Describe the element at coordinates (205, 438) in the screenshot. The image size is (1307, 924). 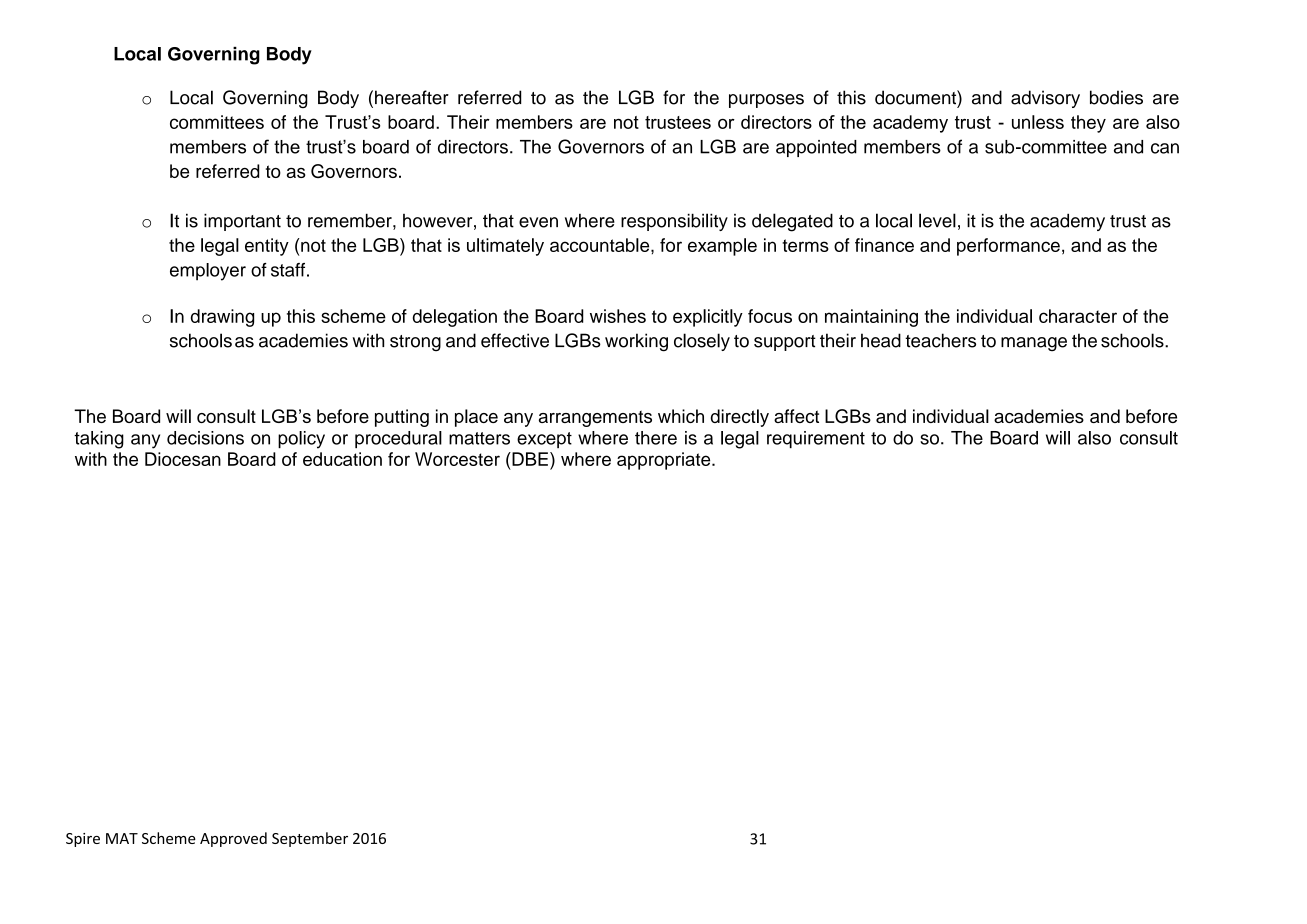
I see `decisions` at that location.
